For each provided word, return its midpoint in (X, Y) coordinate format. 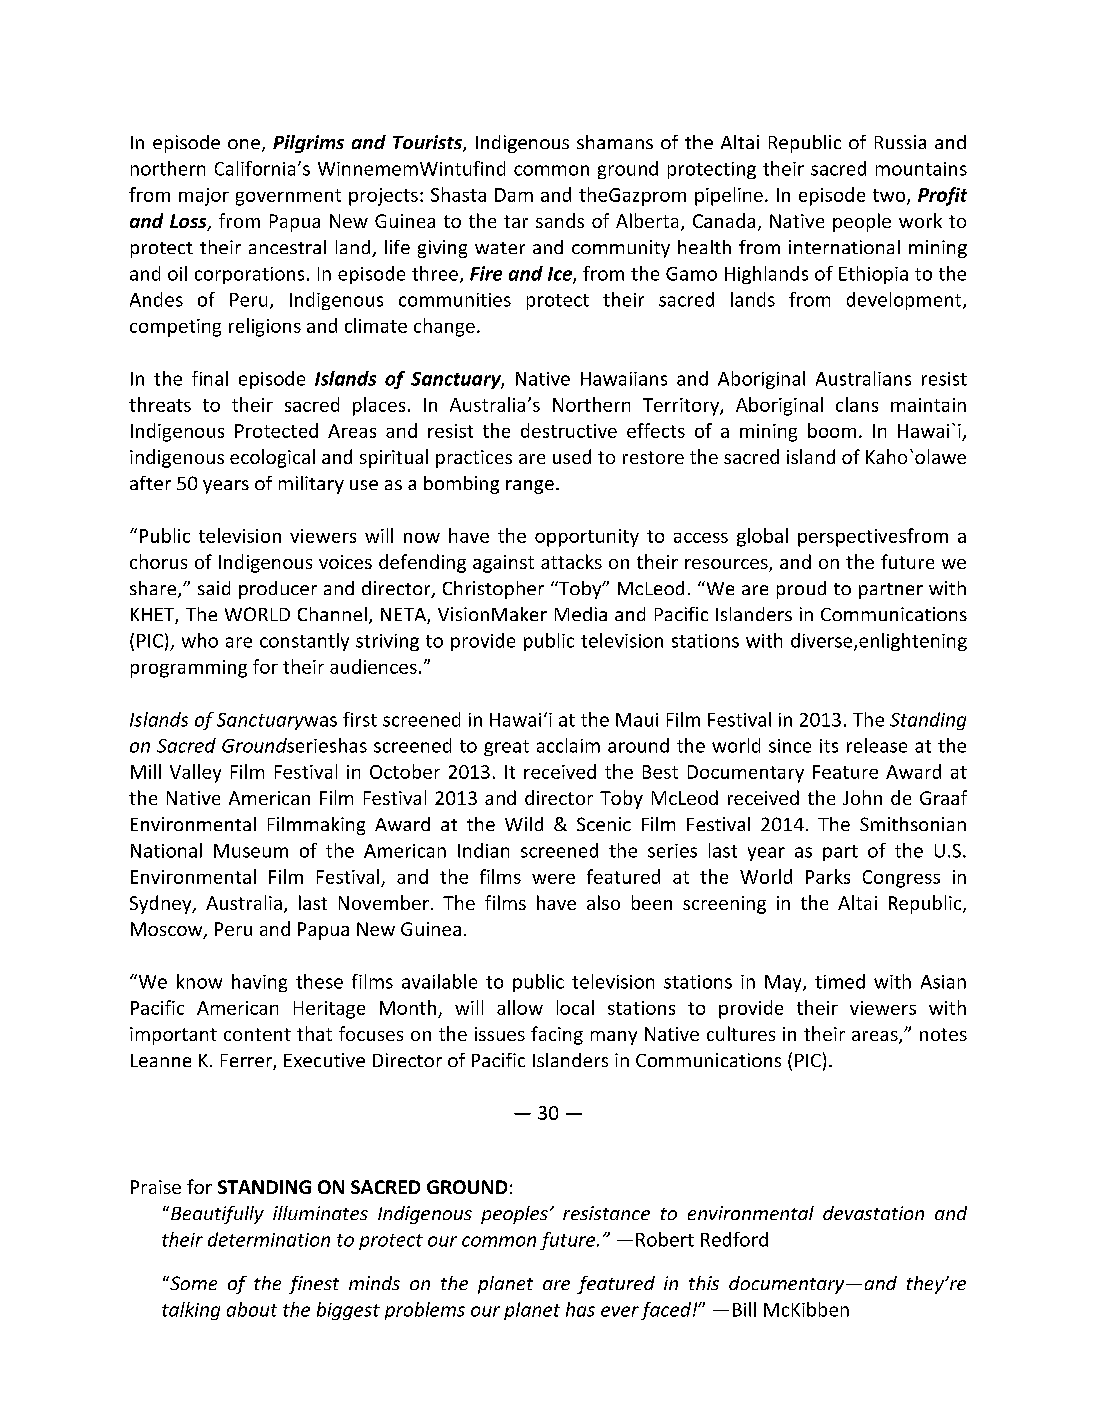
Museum (251, 851)
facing (557, 1035)
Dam (514, 195)
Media (581, 614)
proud (801, 590)
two (890, 196)
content (257, 1034)
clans (857, 404)
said (214, 588)
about (252, 1309)
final (210, 378)
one (244, 144)
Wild (524, 824)
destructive (569, 430)
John (862, 797)
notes (943, 1034)
